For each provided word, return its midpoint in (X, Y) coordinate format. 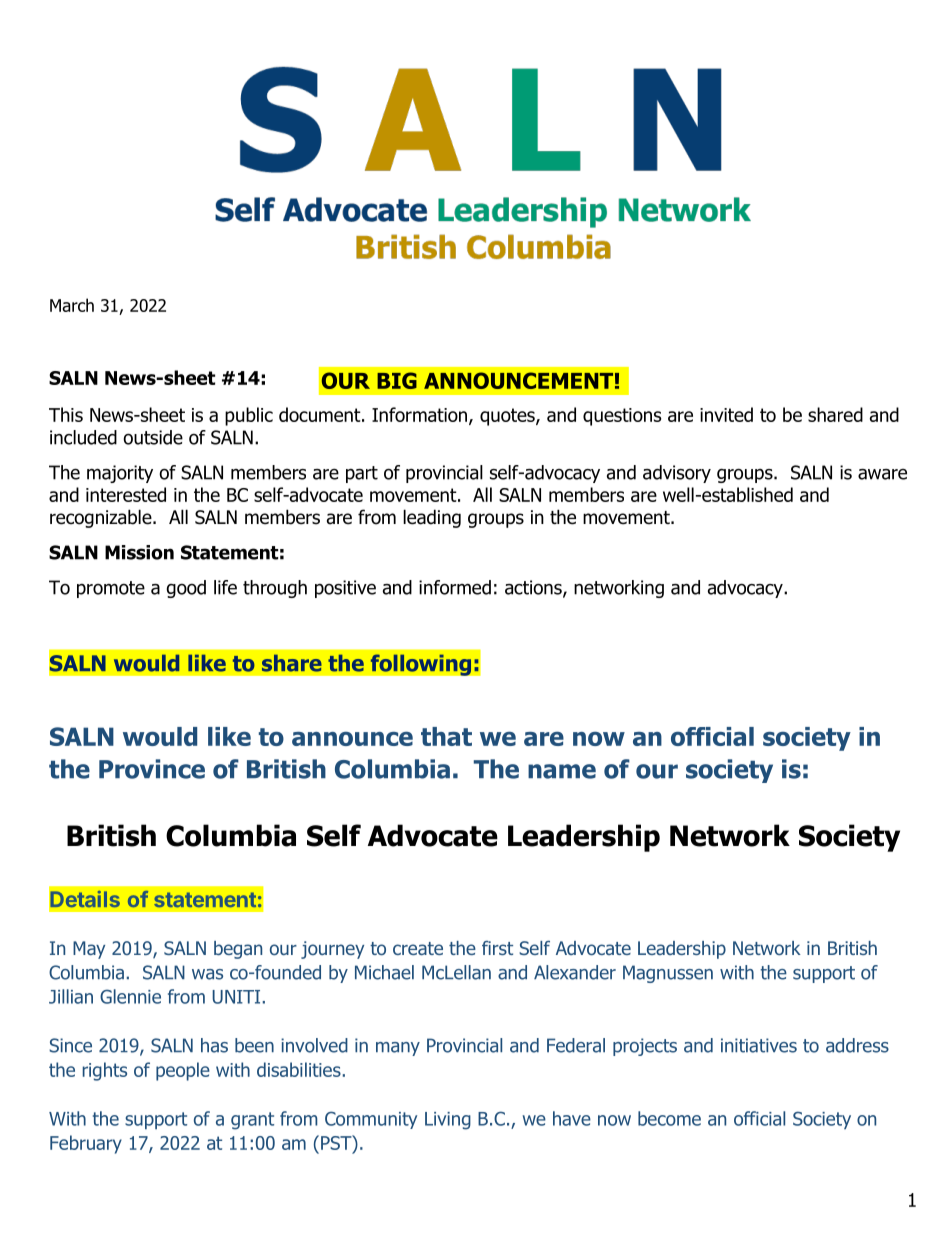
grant (252, 1121)
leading (432, 518)
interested (126, 494)
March (72, 305)
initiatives (759, 1045)
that (446, 736)
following (421, 665)
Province (152, 769)
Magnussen (668, 974)
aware (882, 474)
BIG (397, 380)
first (497, 948)
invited (726, 414)
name (562, 771)
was (207, 974)
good (186, 589)
